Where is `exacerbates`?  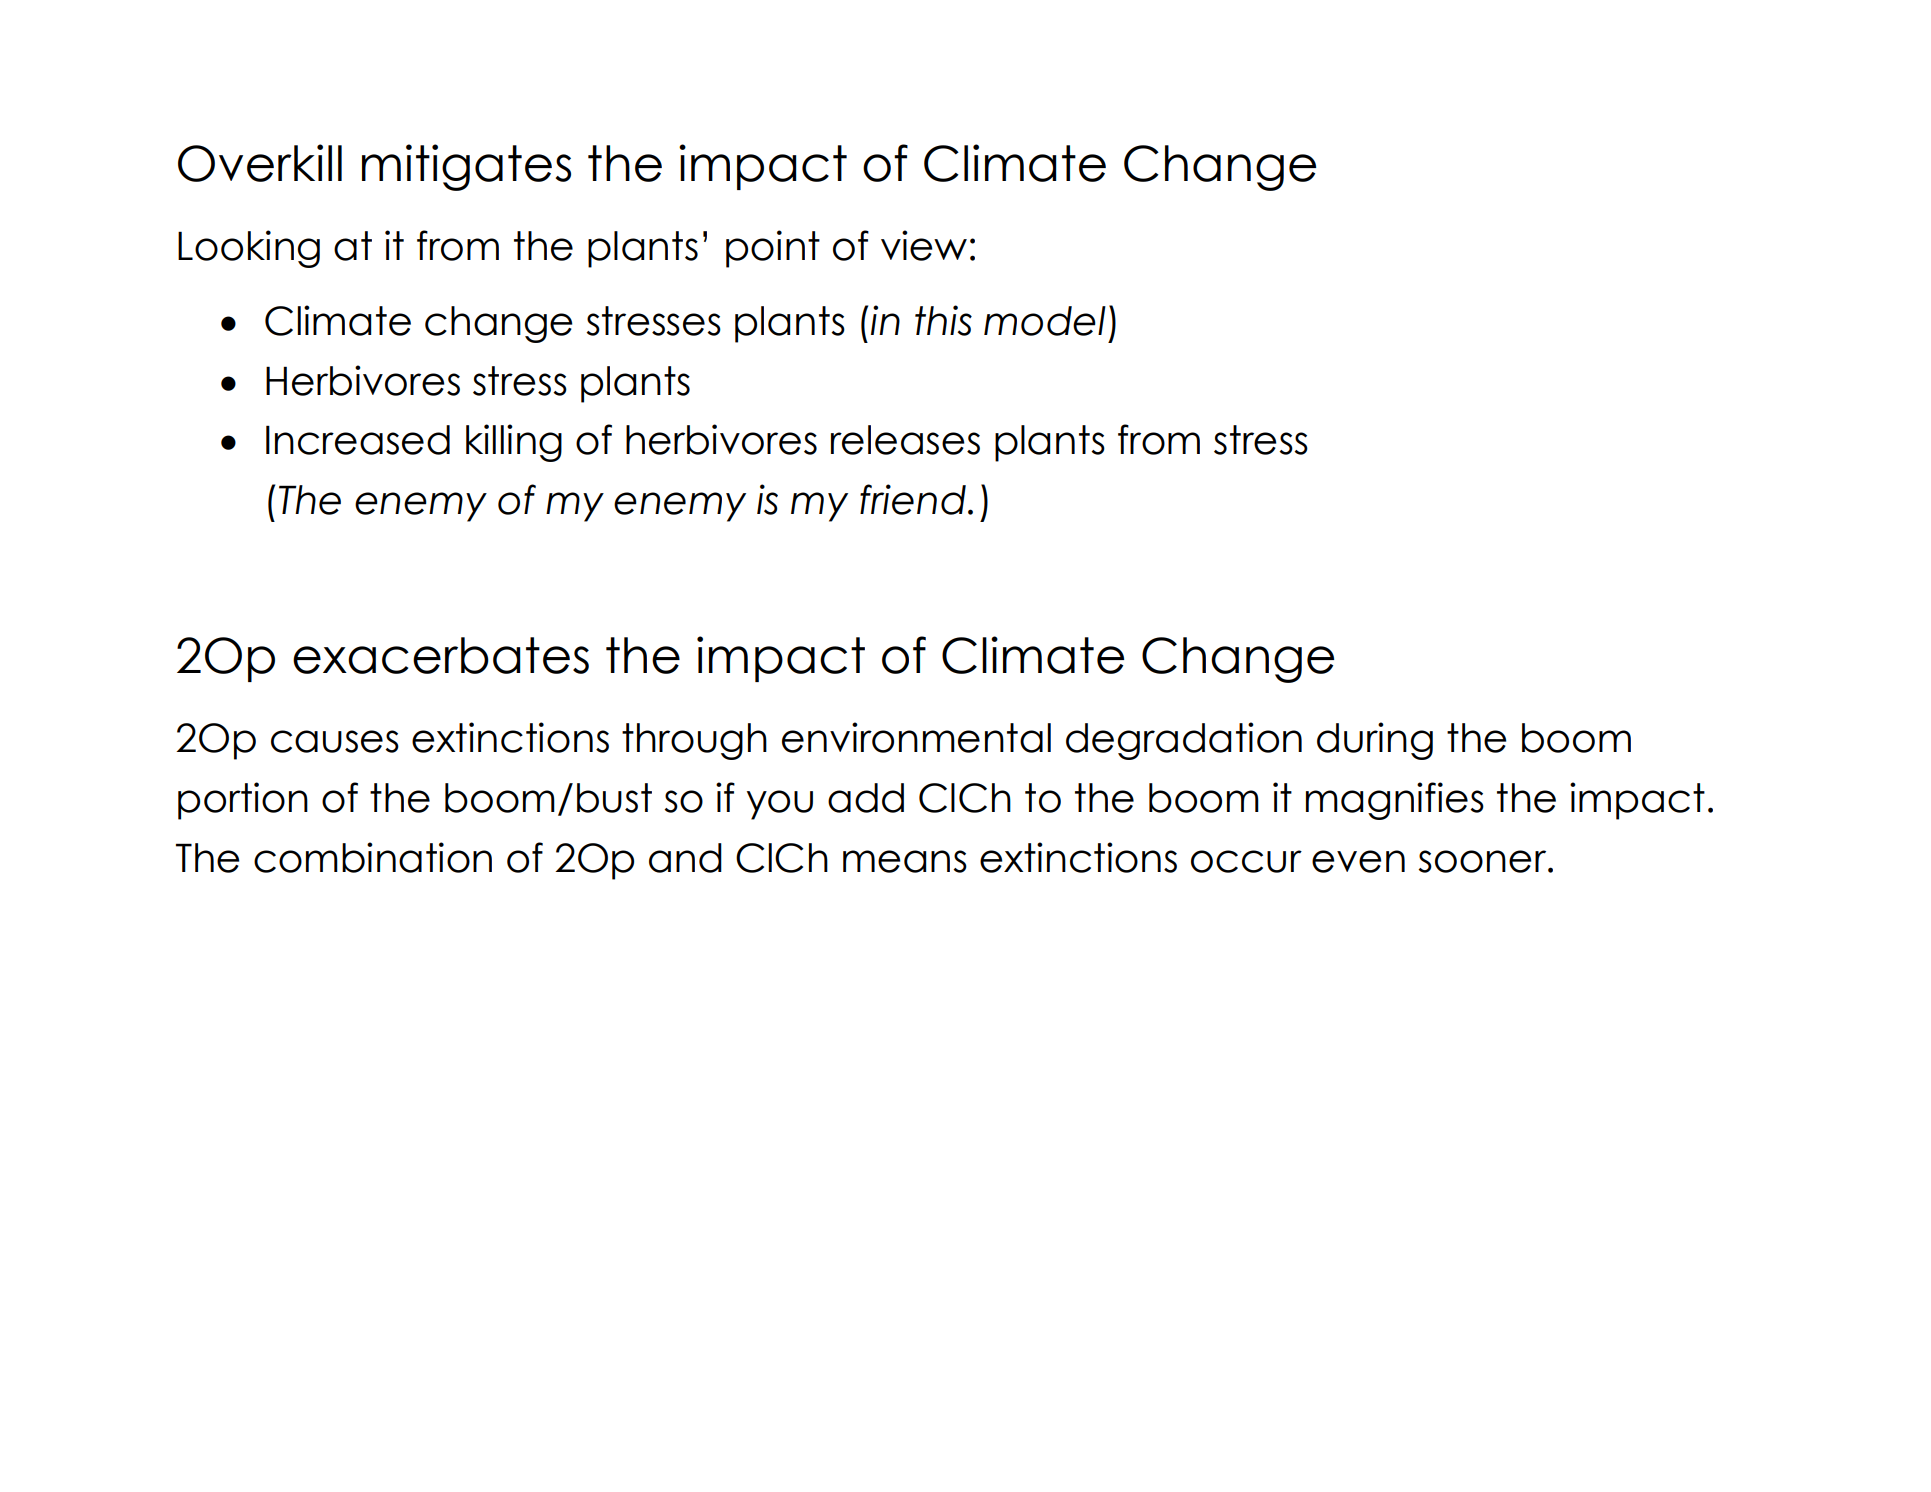 exacerbates is located at coordinates (441, 655).
